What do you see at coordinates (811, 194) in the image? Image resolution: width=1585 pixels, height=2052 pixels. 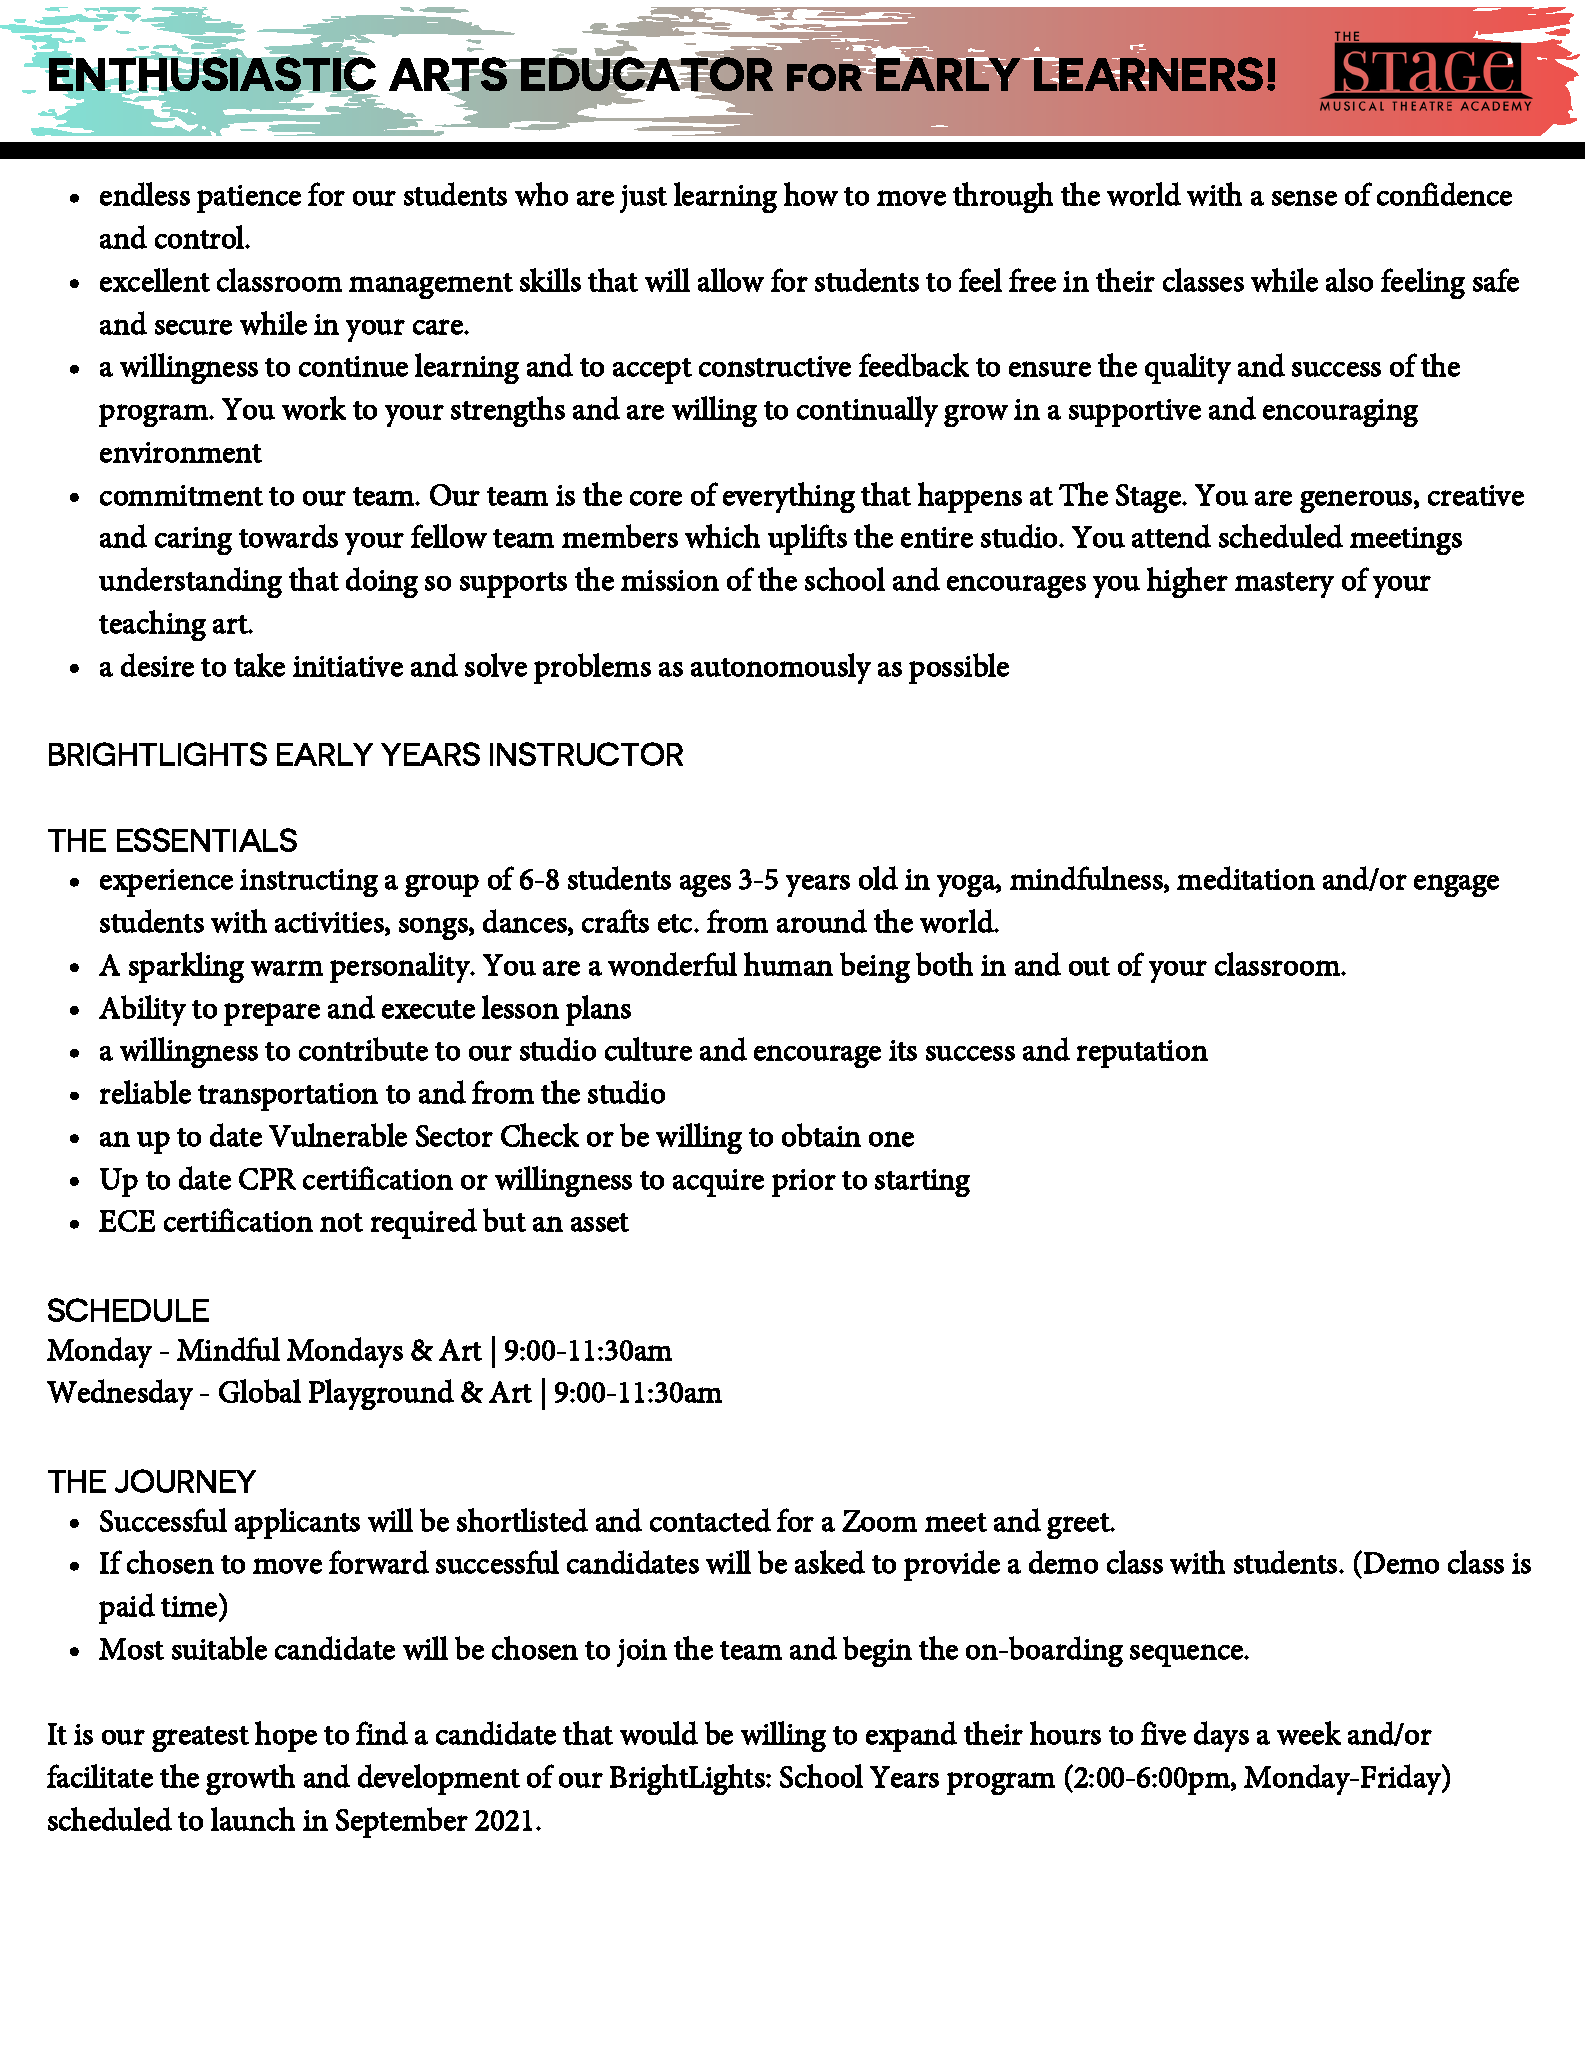 I see `how` at bounding box center [811, 194].
